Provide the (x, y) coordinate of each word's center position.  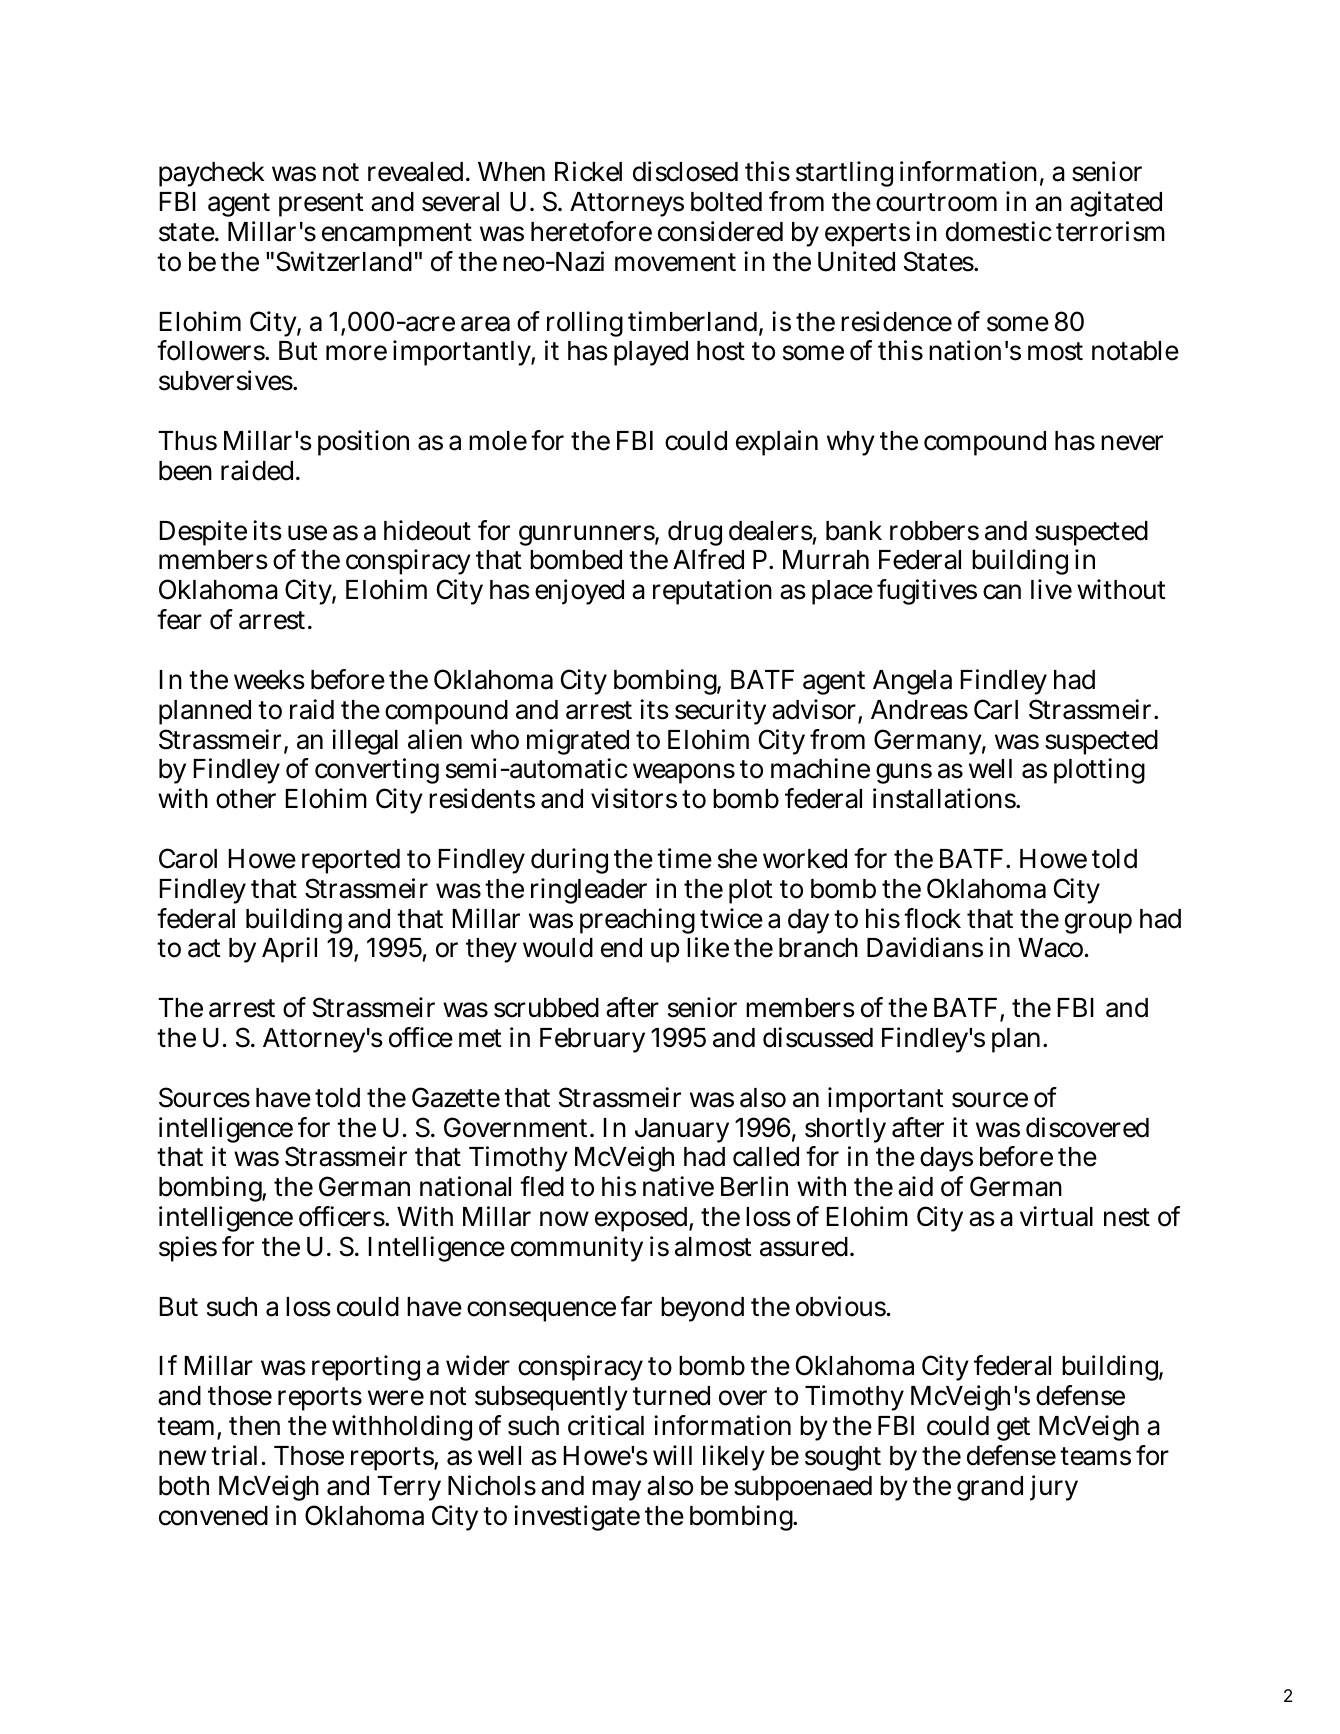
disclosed (685, 171)
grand (990, 1488)
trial (234, 1455)
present (321, 205)
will (672, 1455)
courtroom (936, 202)
